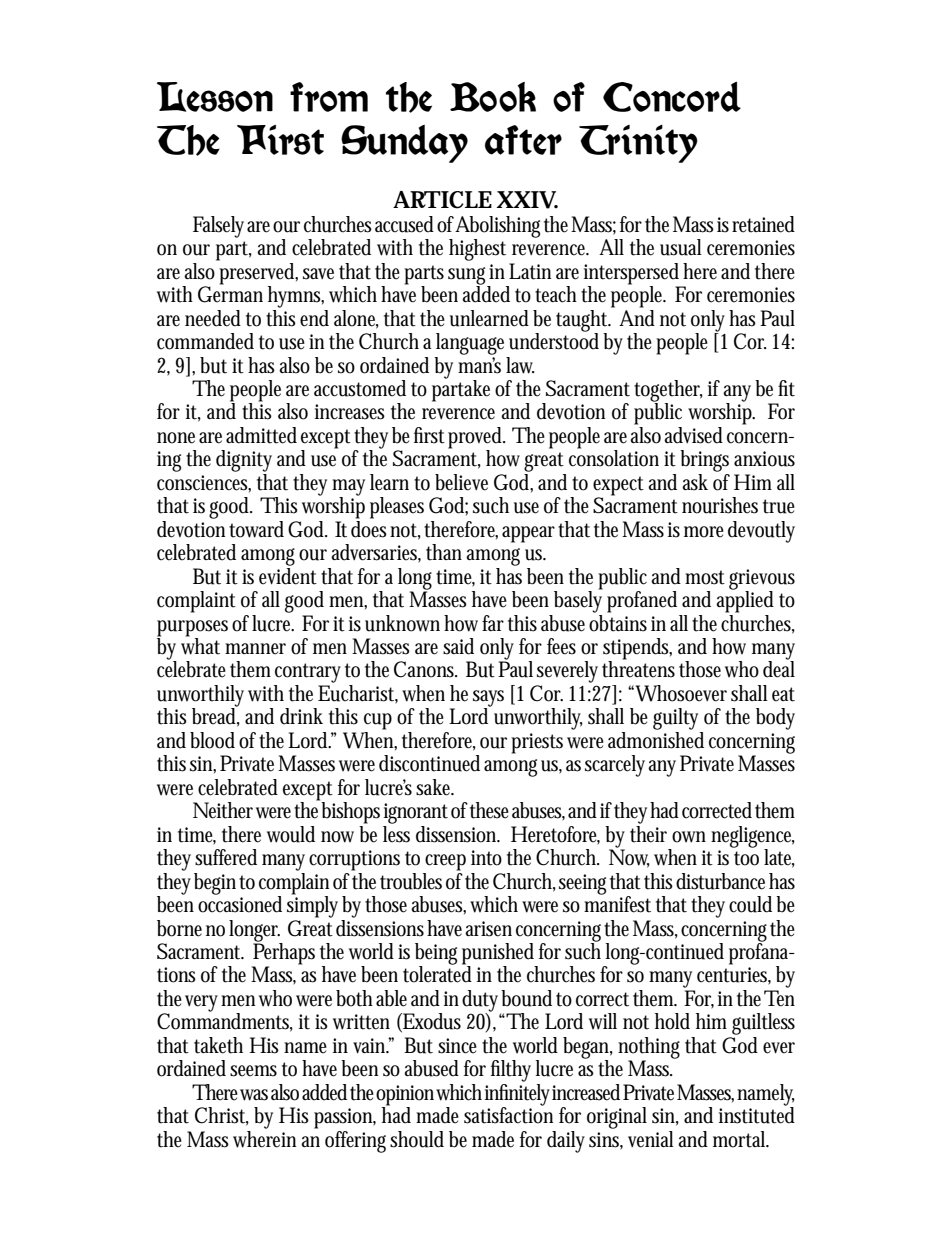 This screenshot has width=952, height=1233. I want to click on satisfaction, so click(508, 1114).
